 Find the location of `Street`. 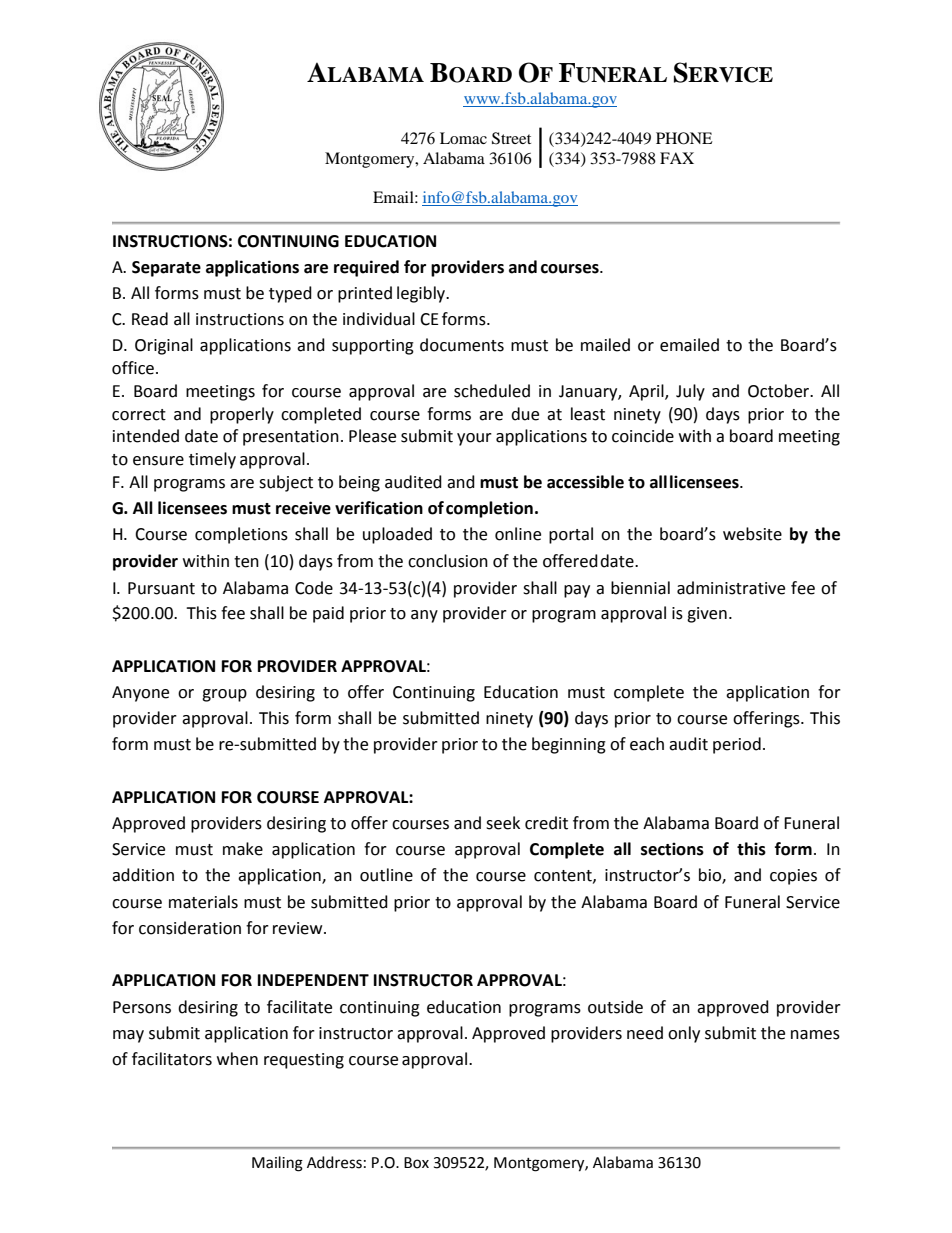

Street is located at coordinates (511, 138).
